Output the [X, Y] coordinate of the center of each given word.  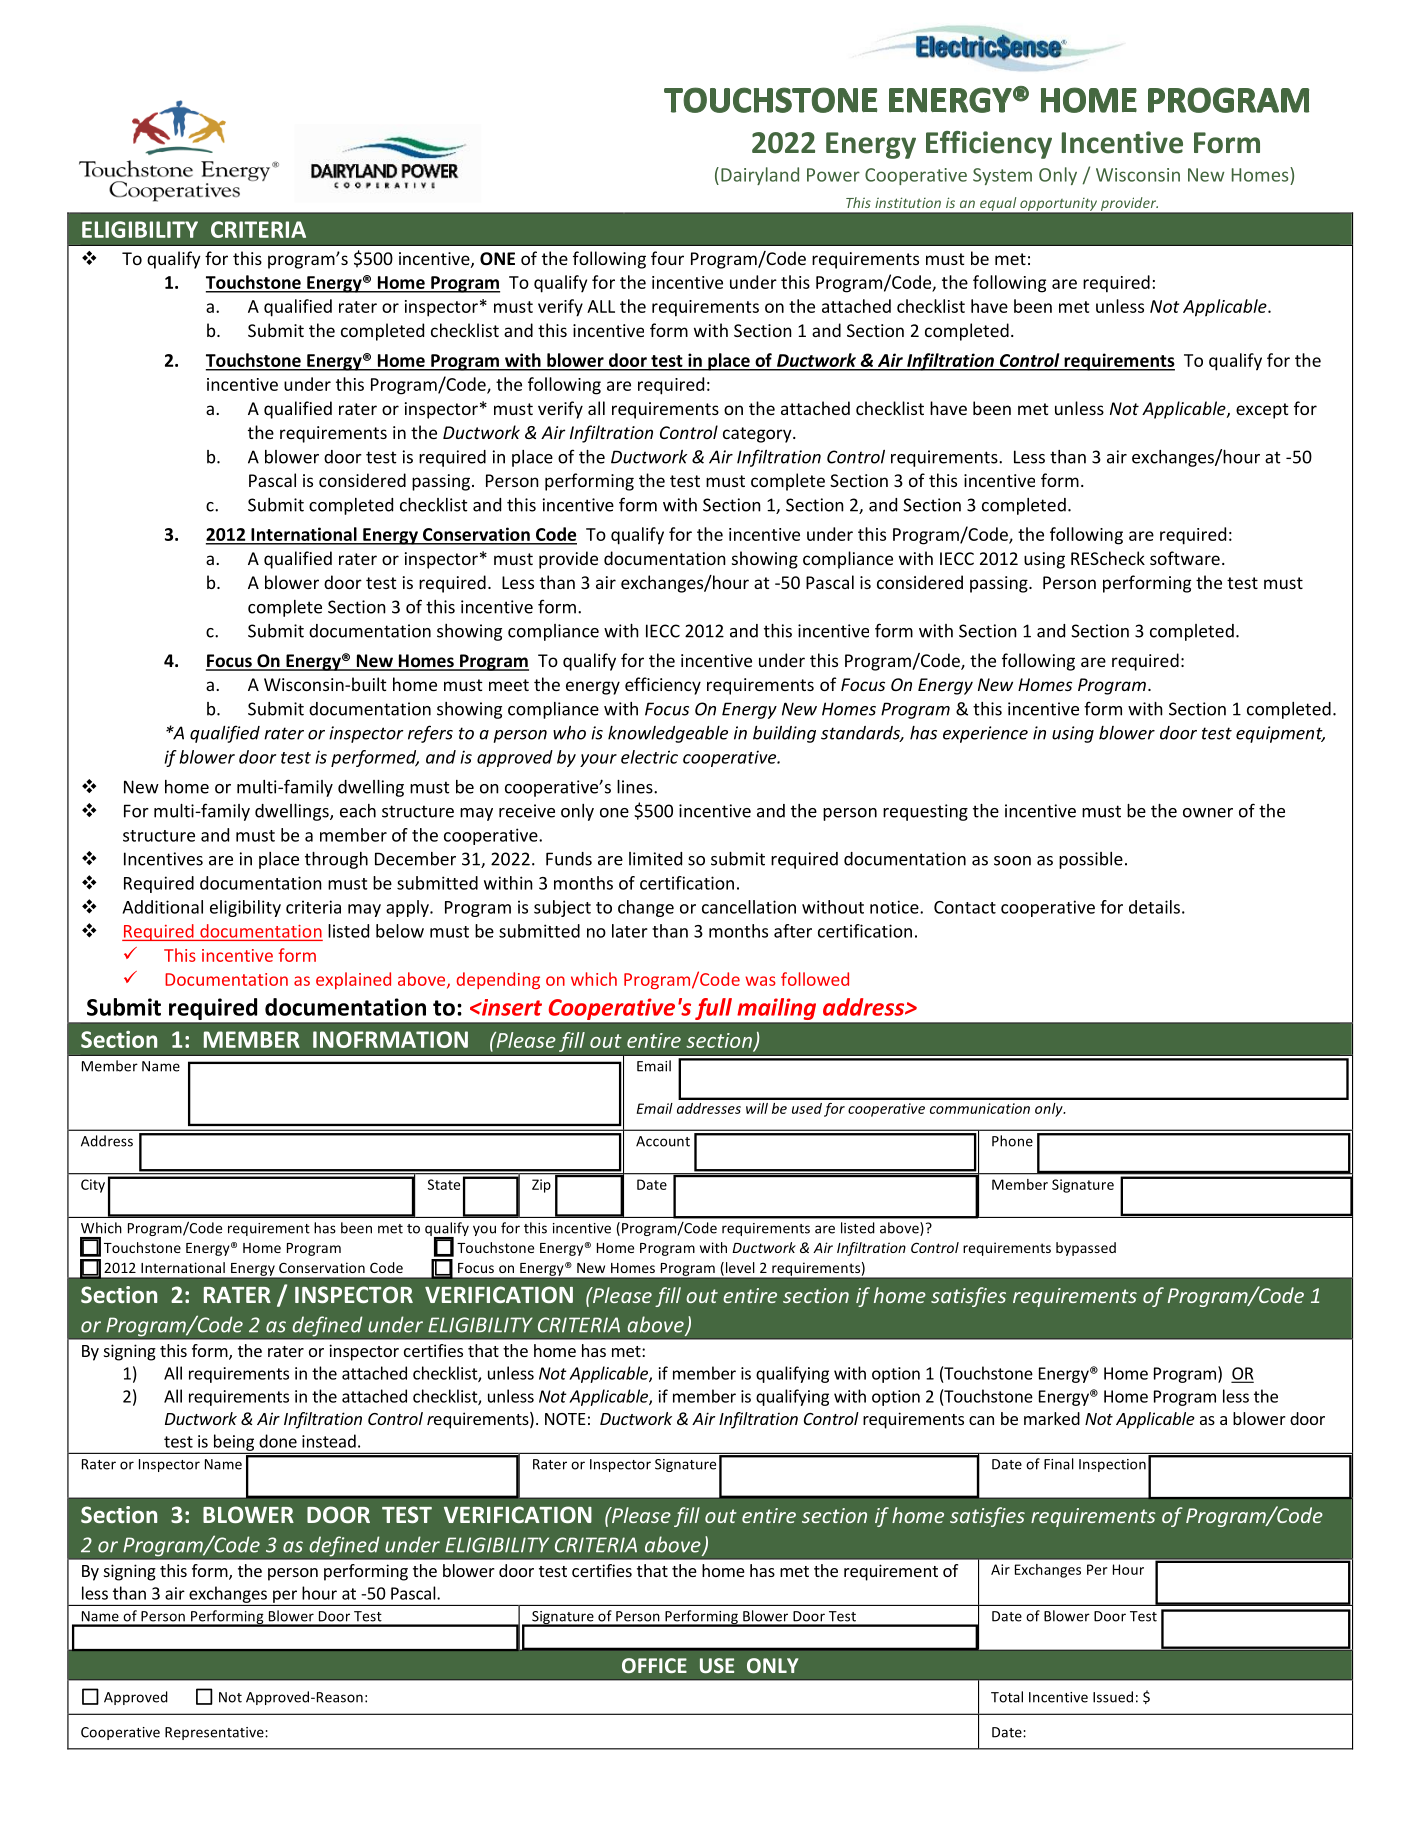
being [233, 1443]
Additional [162, 907]
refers [430, 734]
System [1002, 176]
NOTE [565, 1419]
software [1185, 558]
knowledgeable [668, 734]
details [1154, 907]
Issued [1113, 1697]
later [630, 931]
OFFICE [654, 1665]
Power [833, 175]
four [667, 258]
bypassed [1086, 1249]
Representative [215, 1733]
